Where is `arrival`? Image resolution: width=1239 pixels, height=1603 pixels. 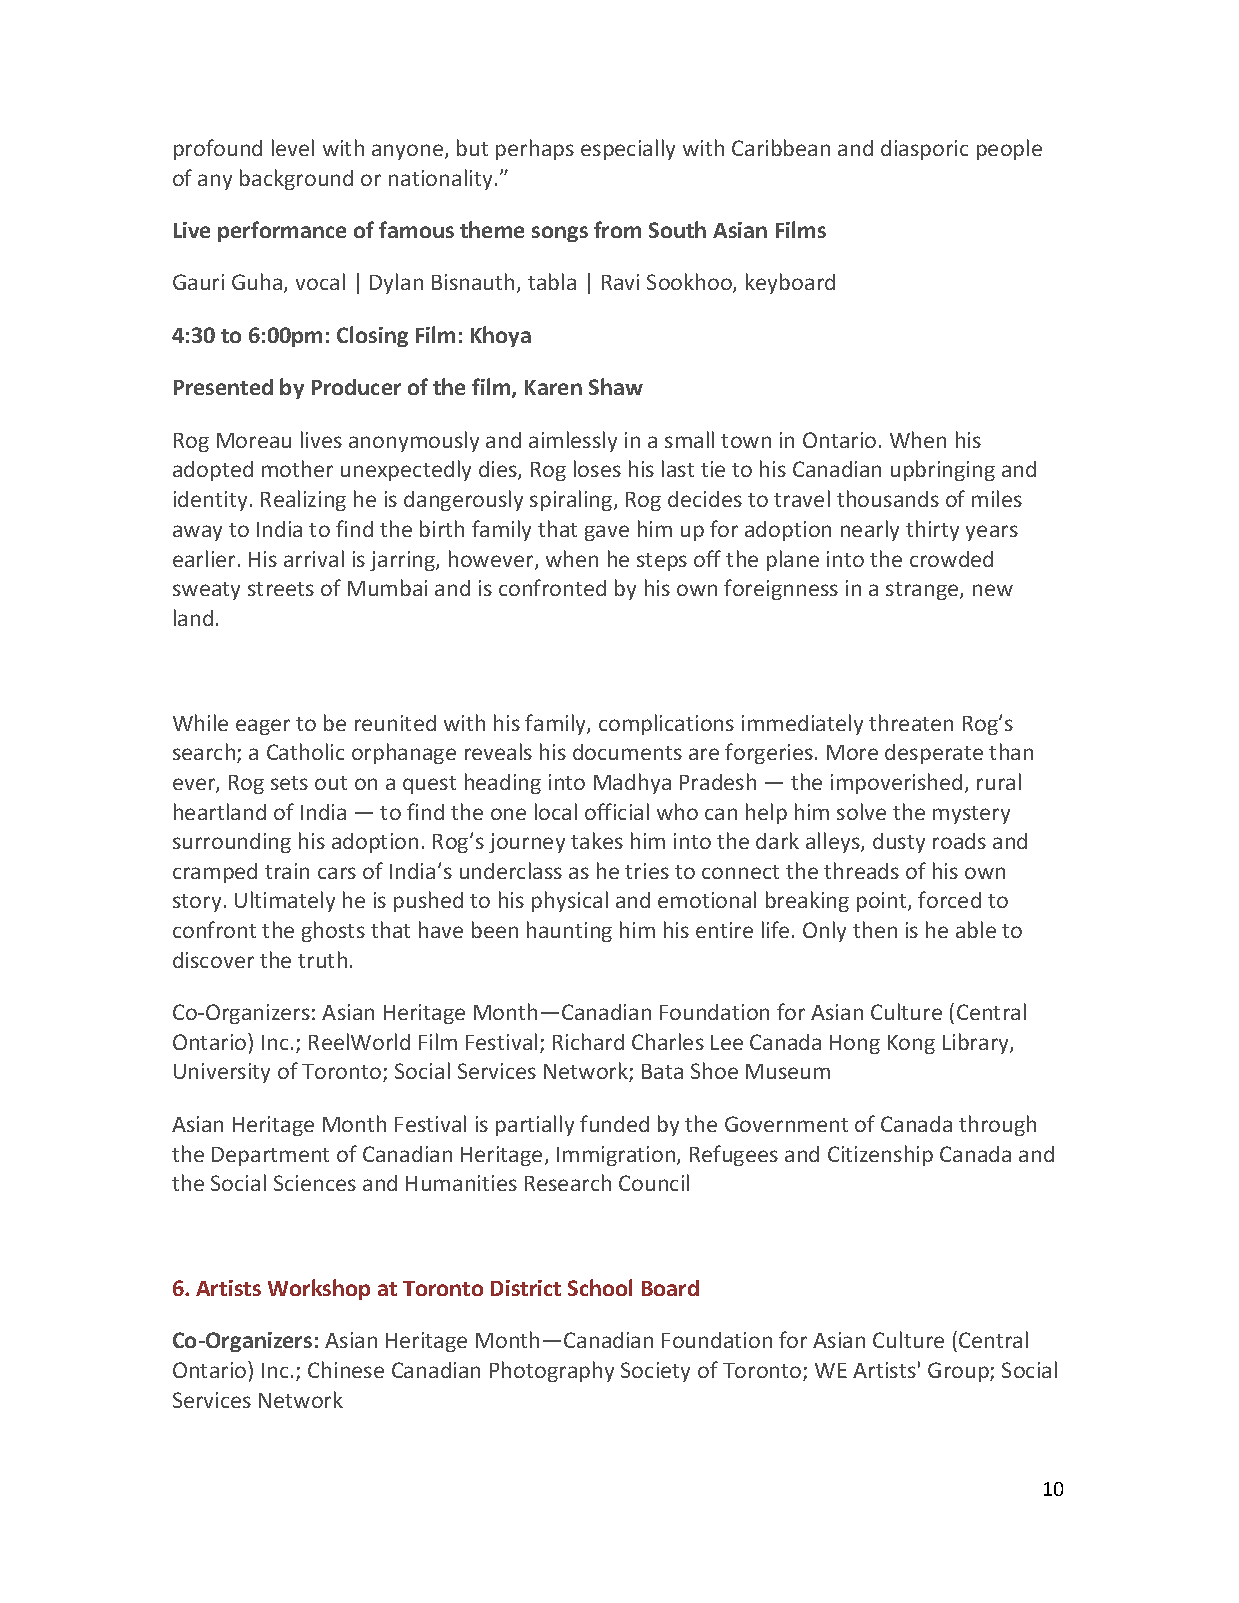
arrival is located at coordinates (314, 558).
